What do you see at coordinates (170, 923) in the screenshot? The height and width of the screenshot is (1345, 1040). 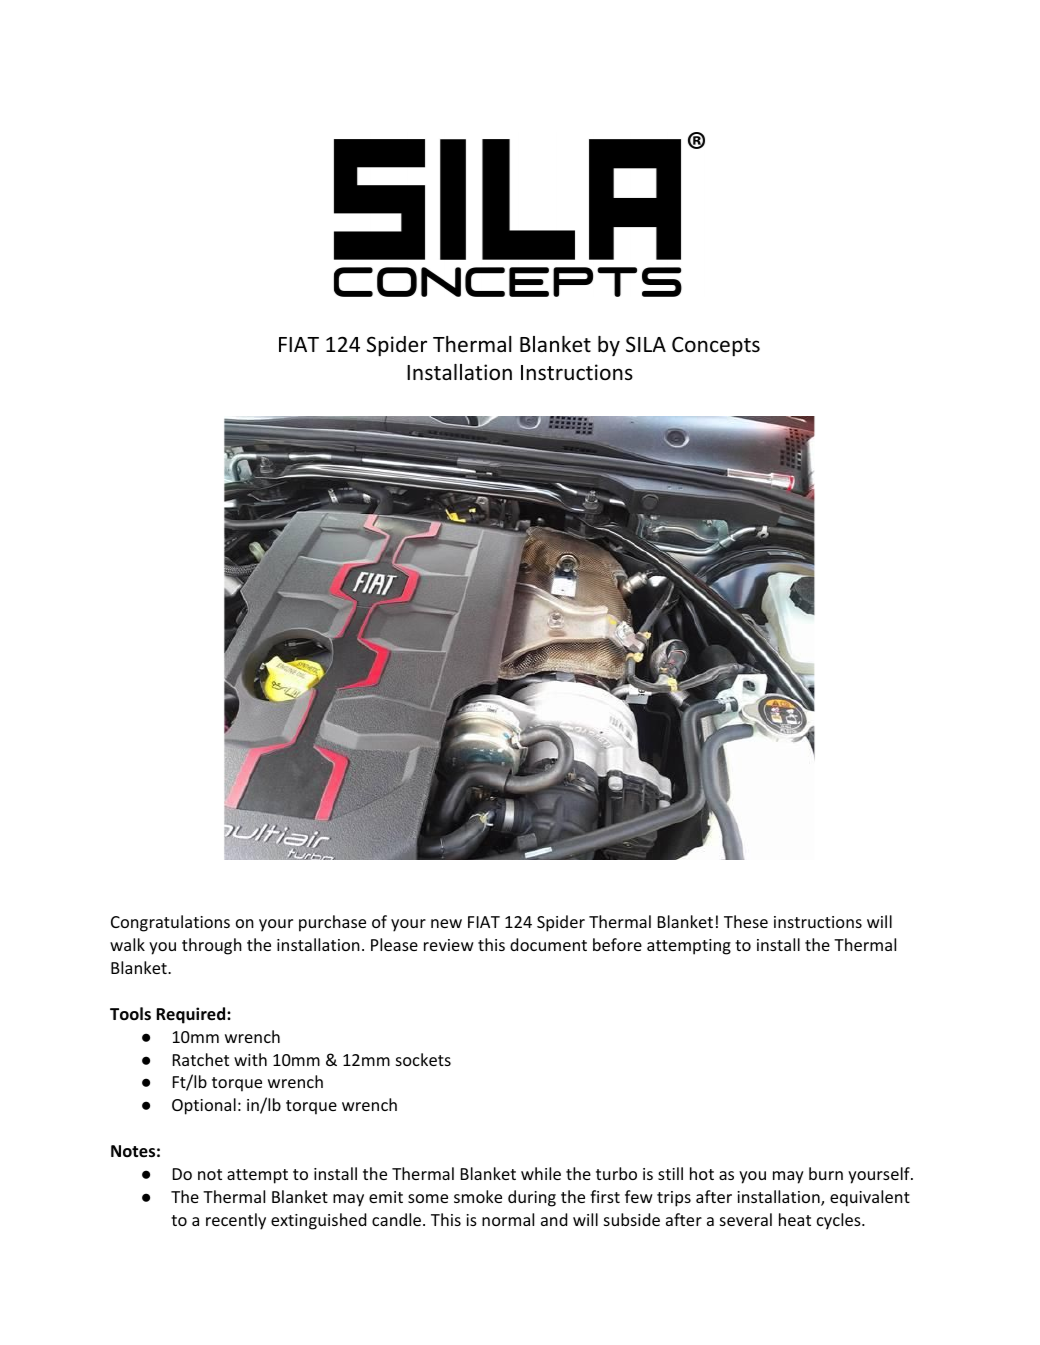 I see `Congratulations` at bounding box center [170, 923].
